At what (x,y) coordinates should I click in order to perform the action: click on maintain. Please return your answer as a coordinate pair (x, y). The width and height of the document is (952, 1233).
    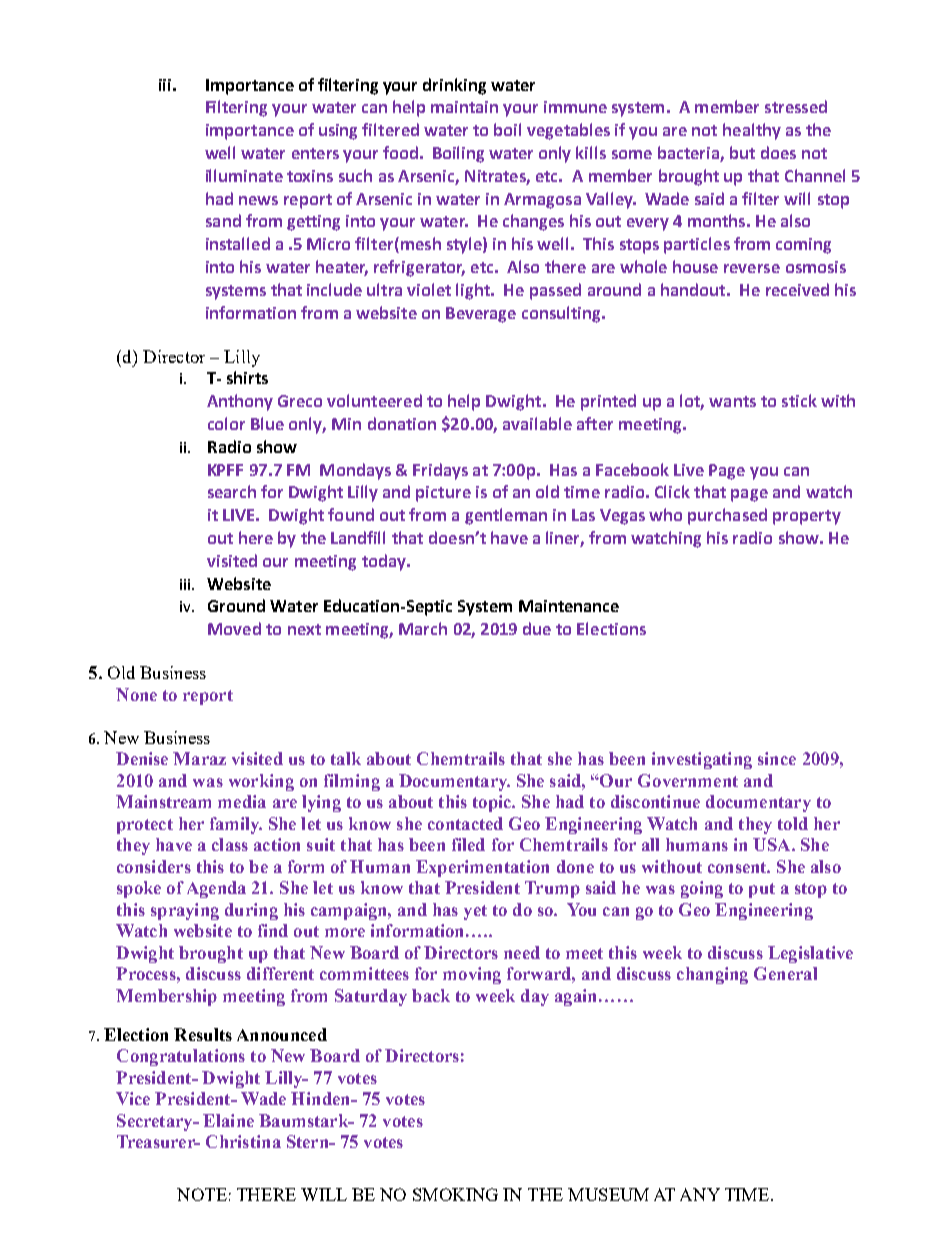
    Looking at the image, I should click on (464, 107).
